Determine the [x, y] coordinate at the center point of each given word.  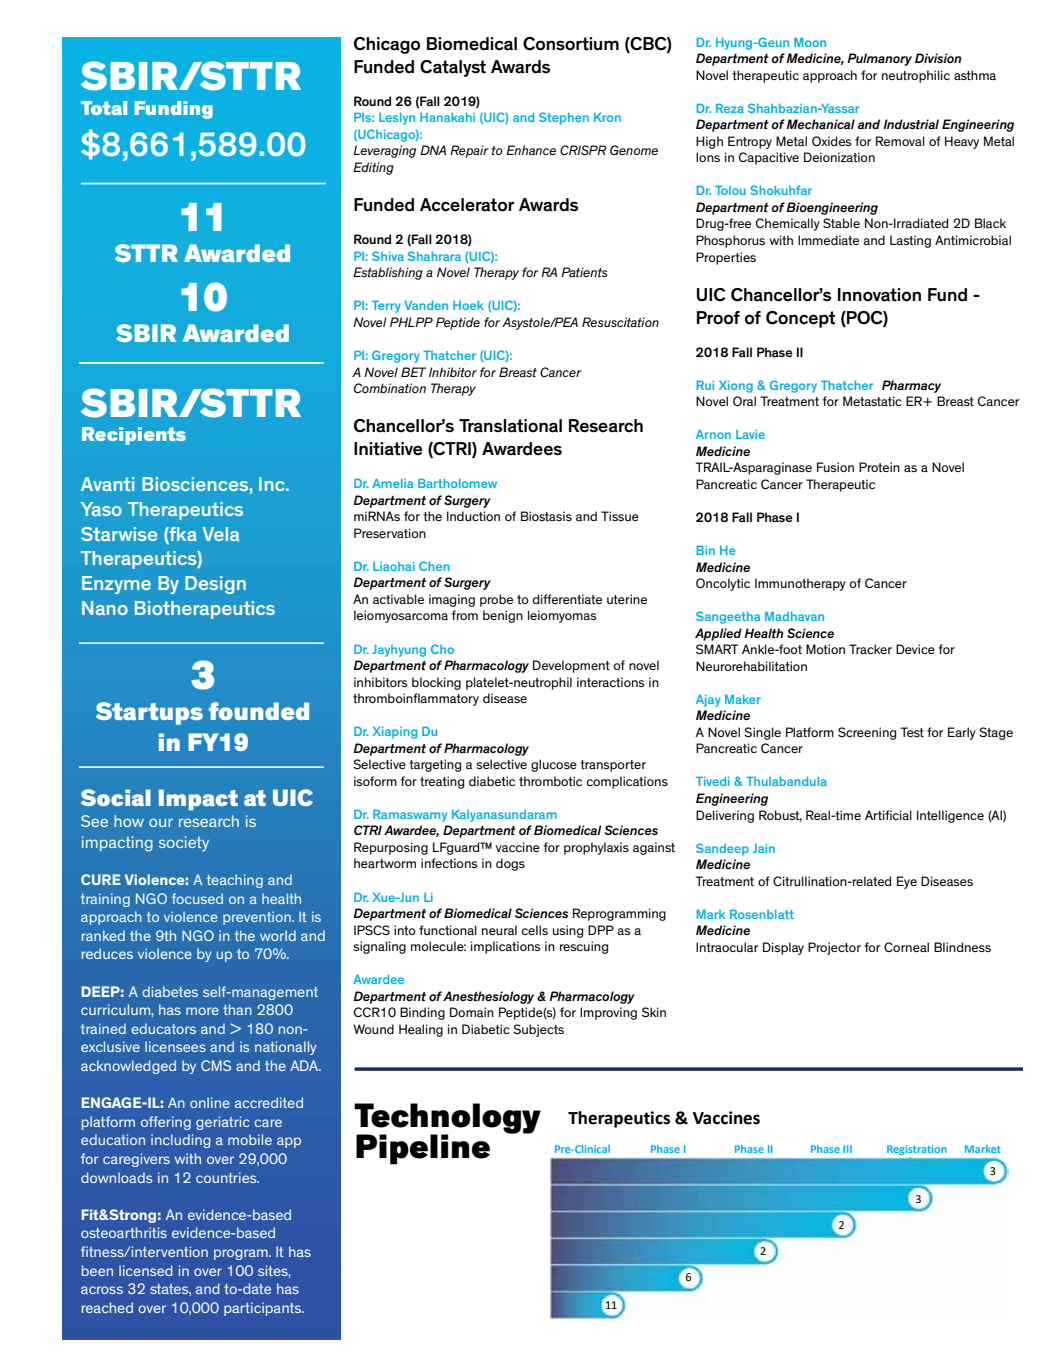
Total [104, 108]
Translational [510, 426]
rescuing [584, 947]
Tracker [870, 649]
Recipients [134, 436]
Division [938, 58]
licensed [145, 1270]
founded [259, 711]
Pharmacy [911, 386]
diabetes [170, 991]
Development [571, 666]
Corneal [906, 947]
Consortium [571, 44]
